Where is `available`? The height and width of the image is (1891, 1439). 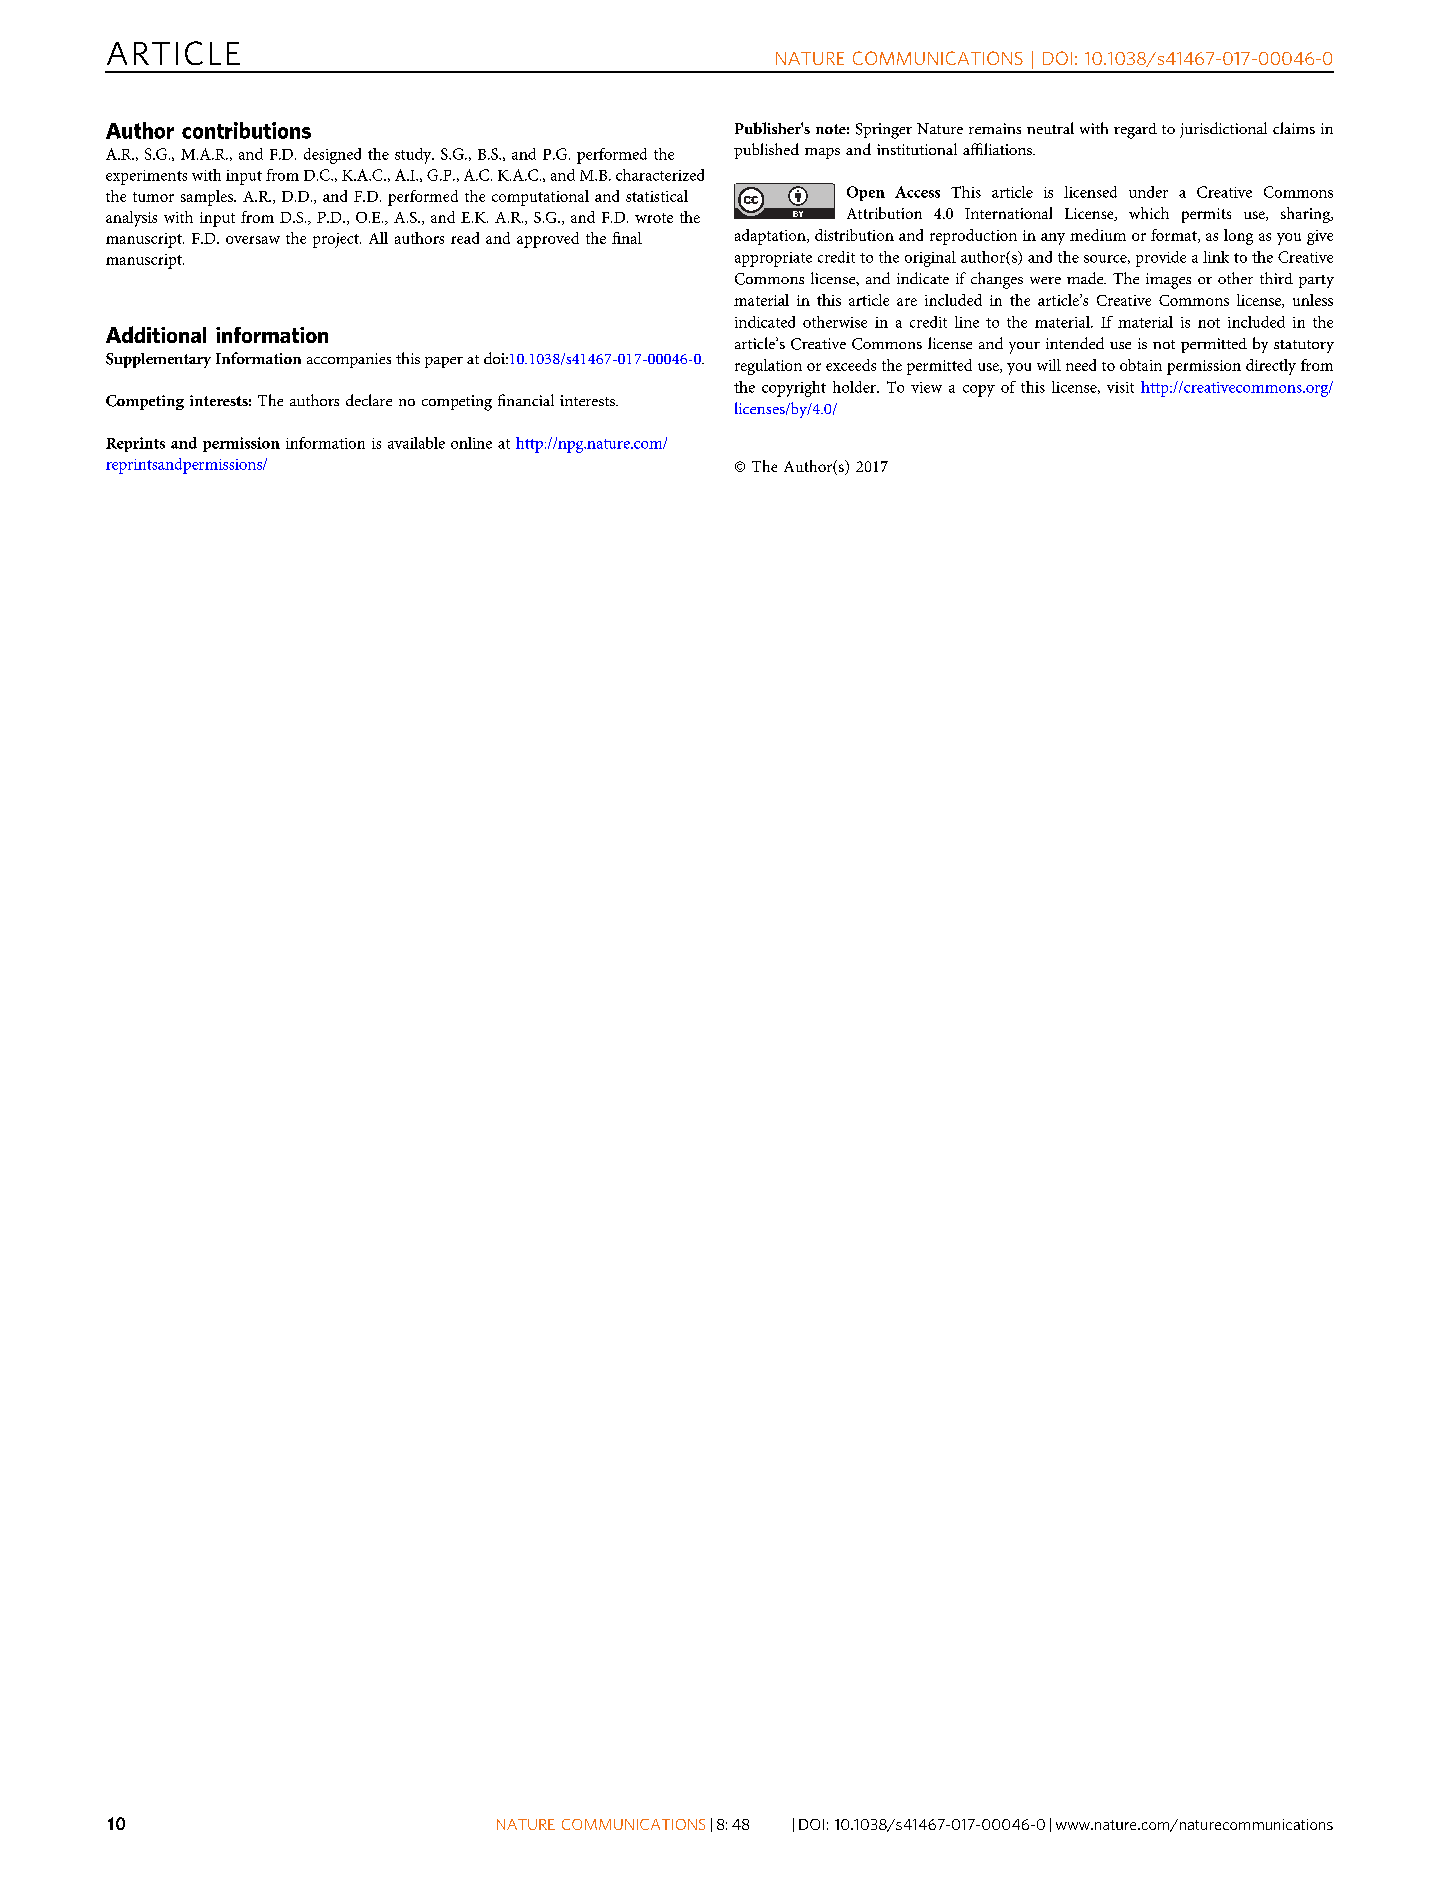 available is located at coordinates (416, 443).
